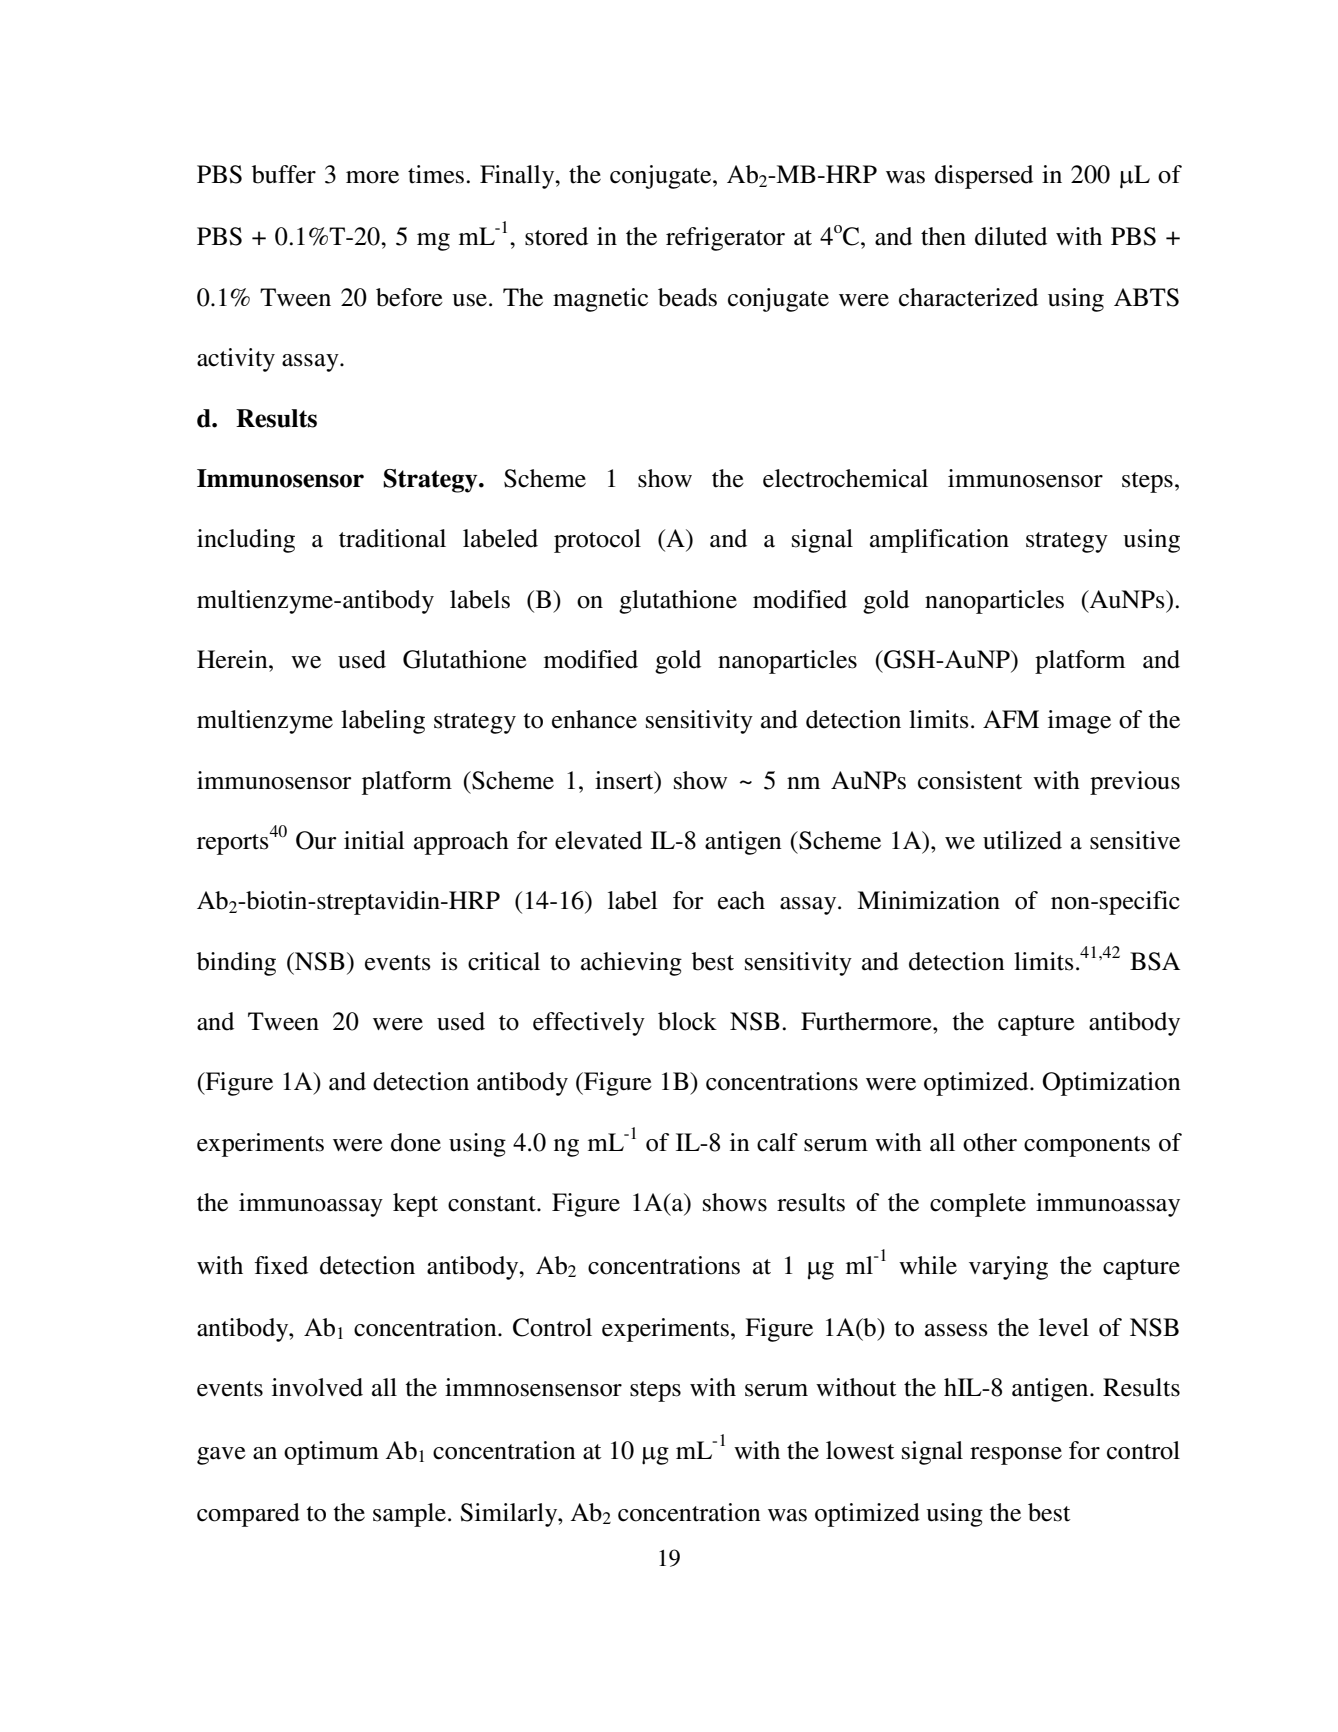 The height and width of the page is (1732, 1338). What do you see at coordinates (1011, 236) in the page?
I see `diluted` at bounding box center [1011, 236].
